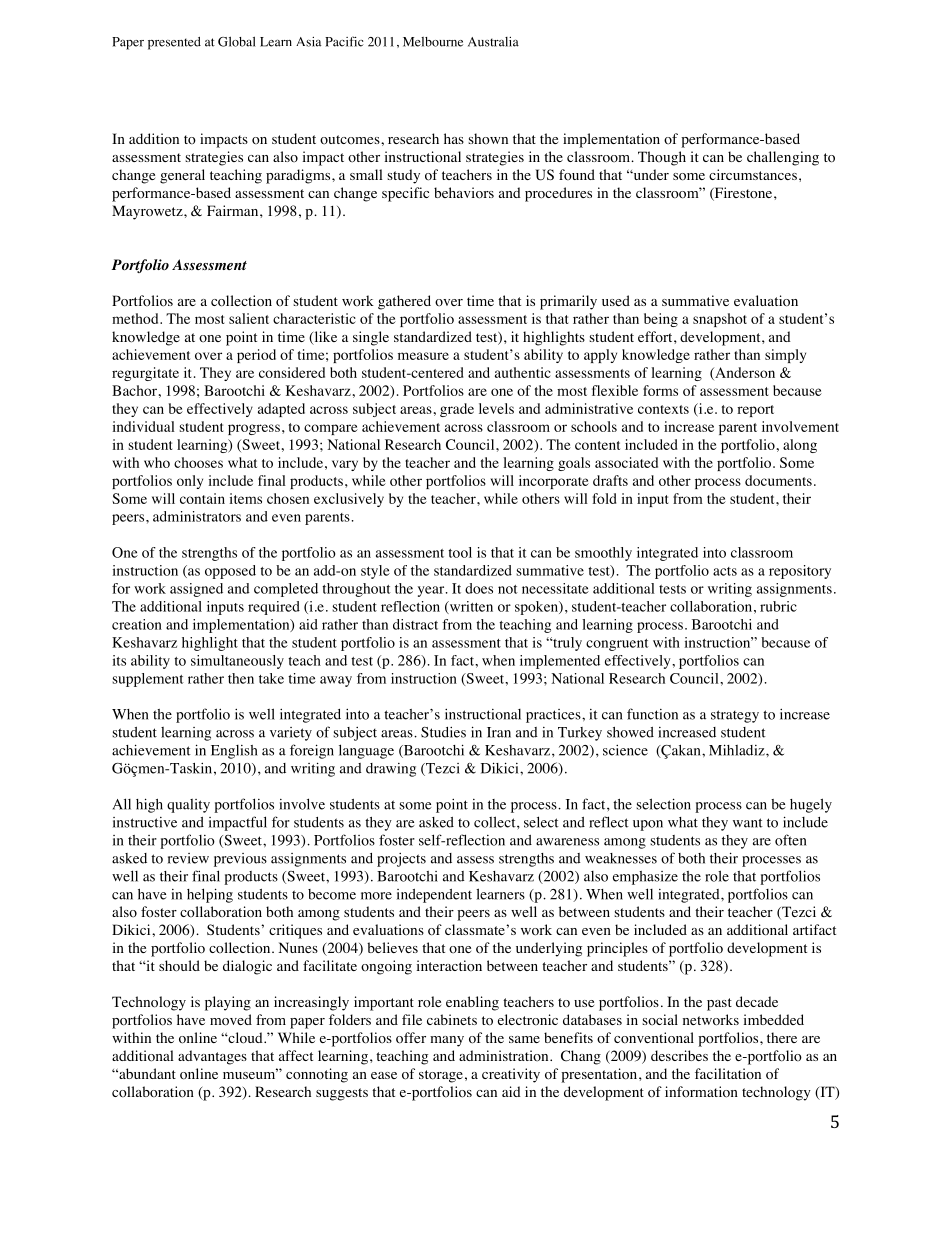 This image has width=952, height=1233. Describe the element at coordinates (720, 320) in the image. I see `snapshot` at that location.
